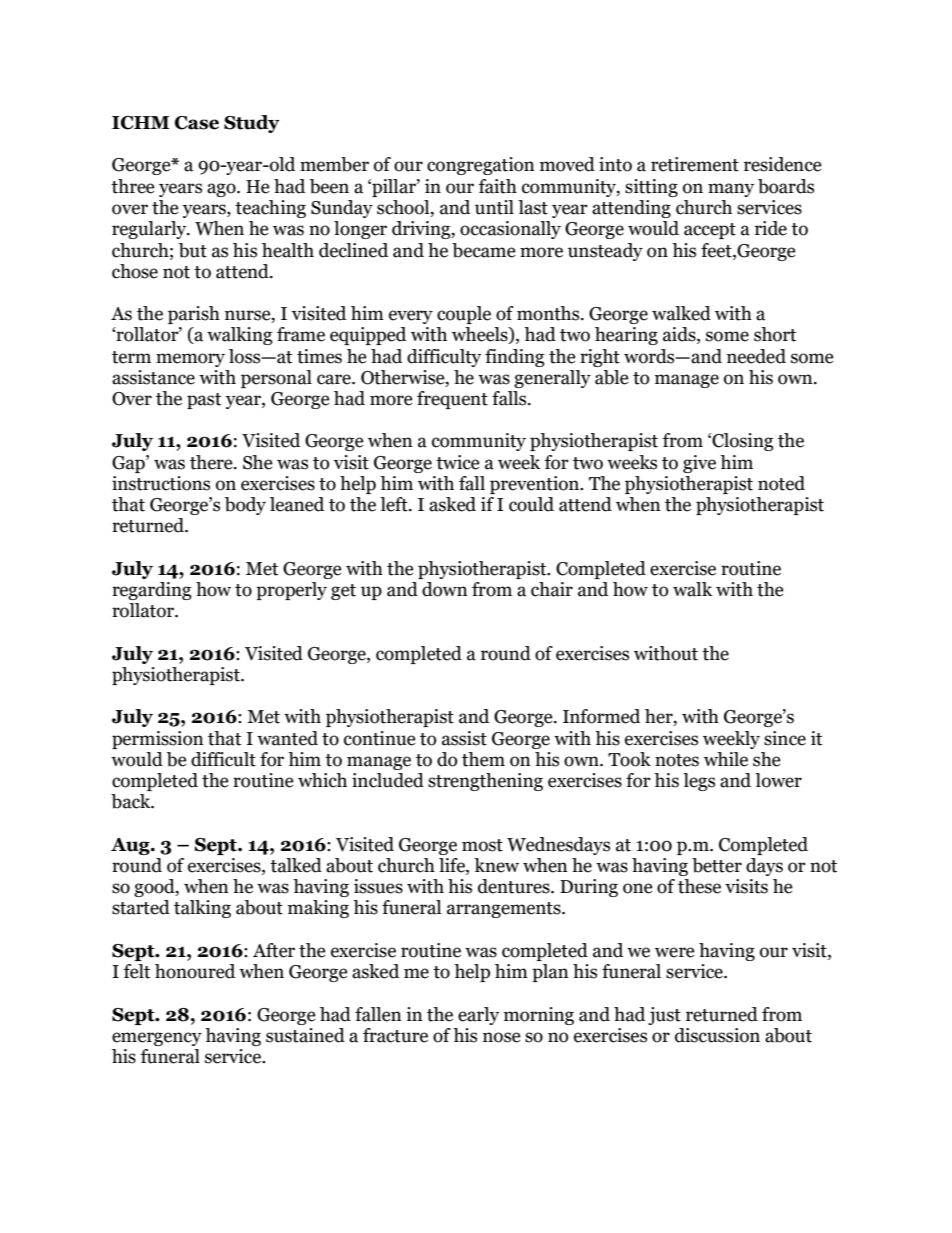 The width and height of the screenshot is (952, 1233). I want to click on congregation, so click(481, 166).
